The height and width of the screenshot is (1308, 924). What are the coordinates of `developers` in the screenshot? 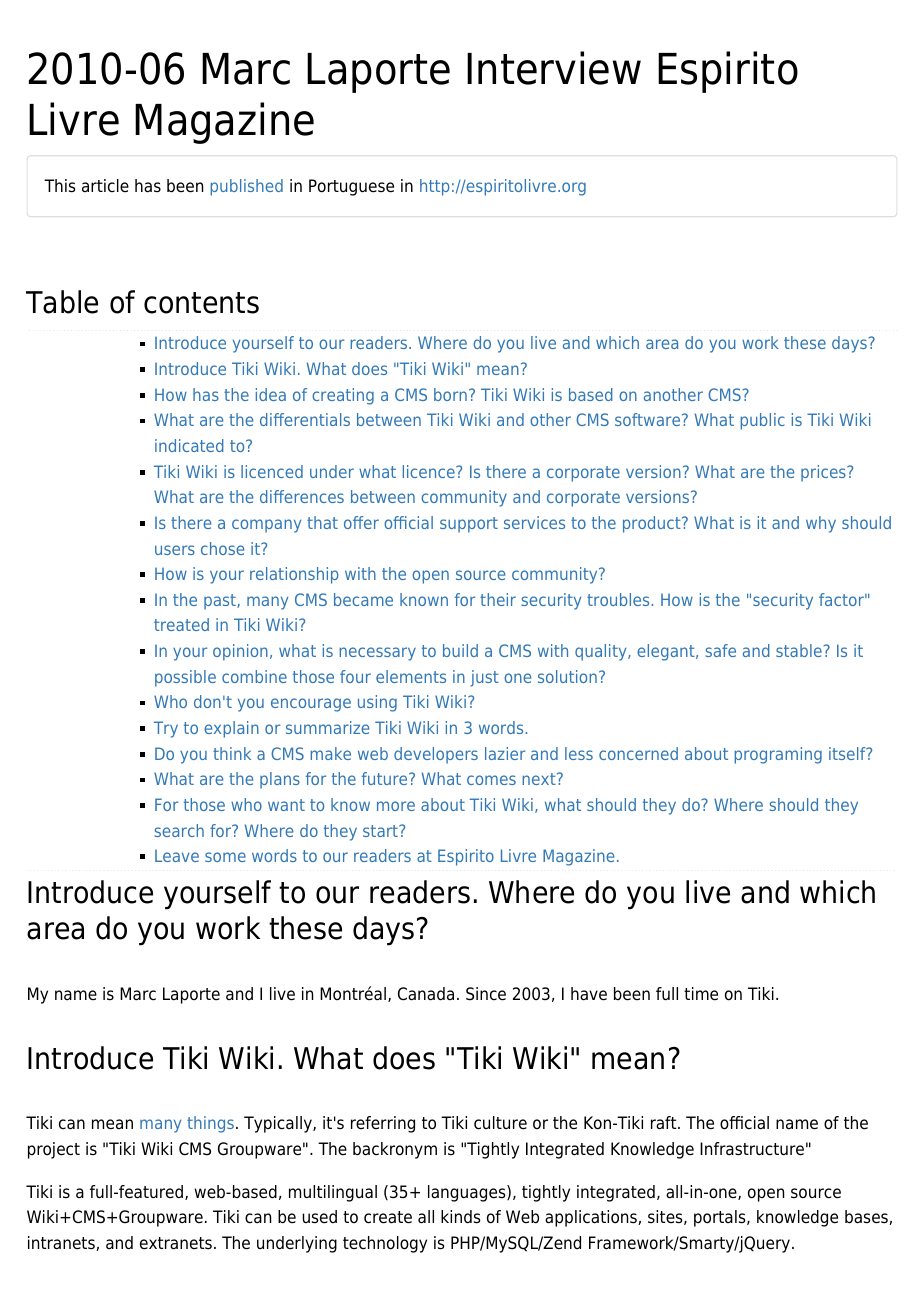 It's located at (436, 755).
